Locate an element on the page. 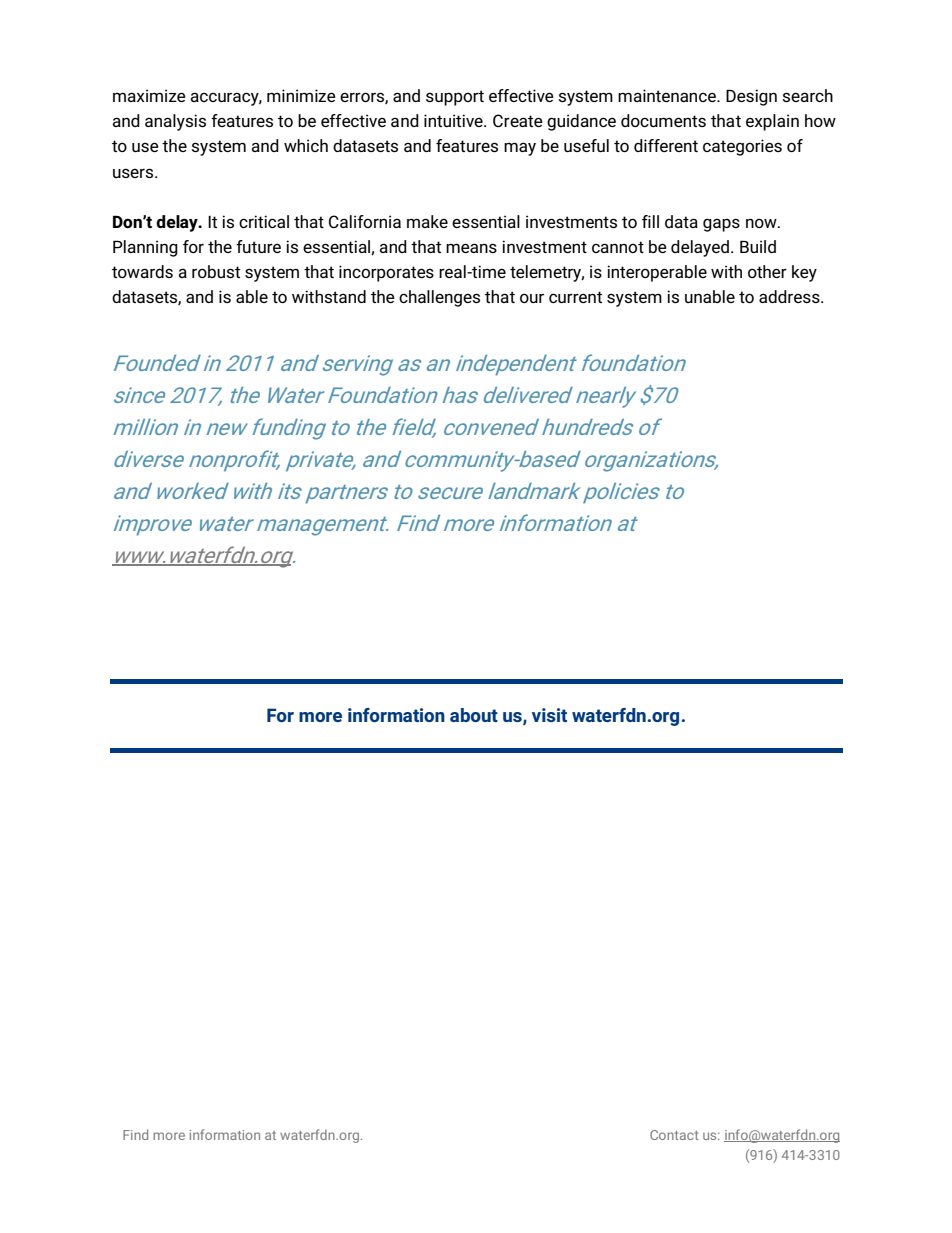  address is located at coordinates (790, 296).
